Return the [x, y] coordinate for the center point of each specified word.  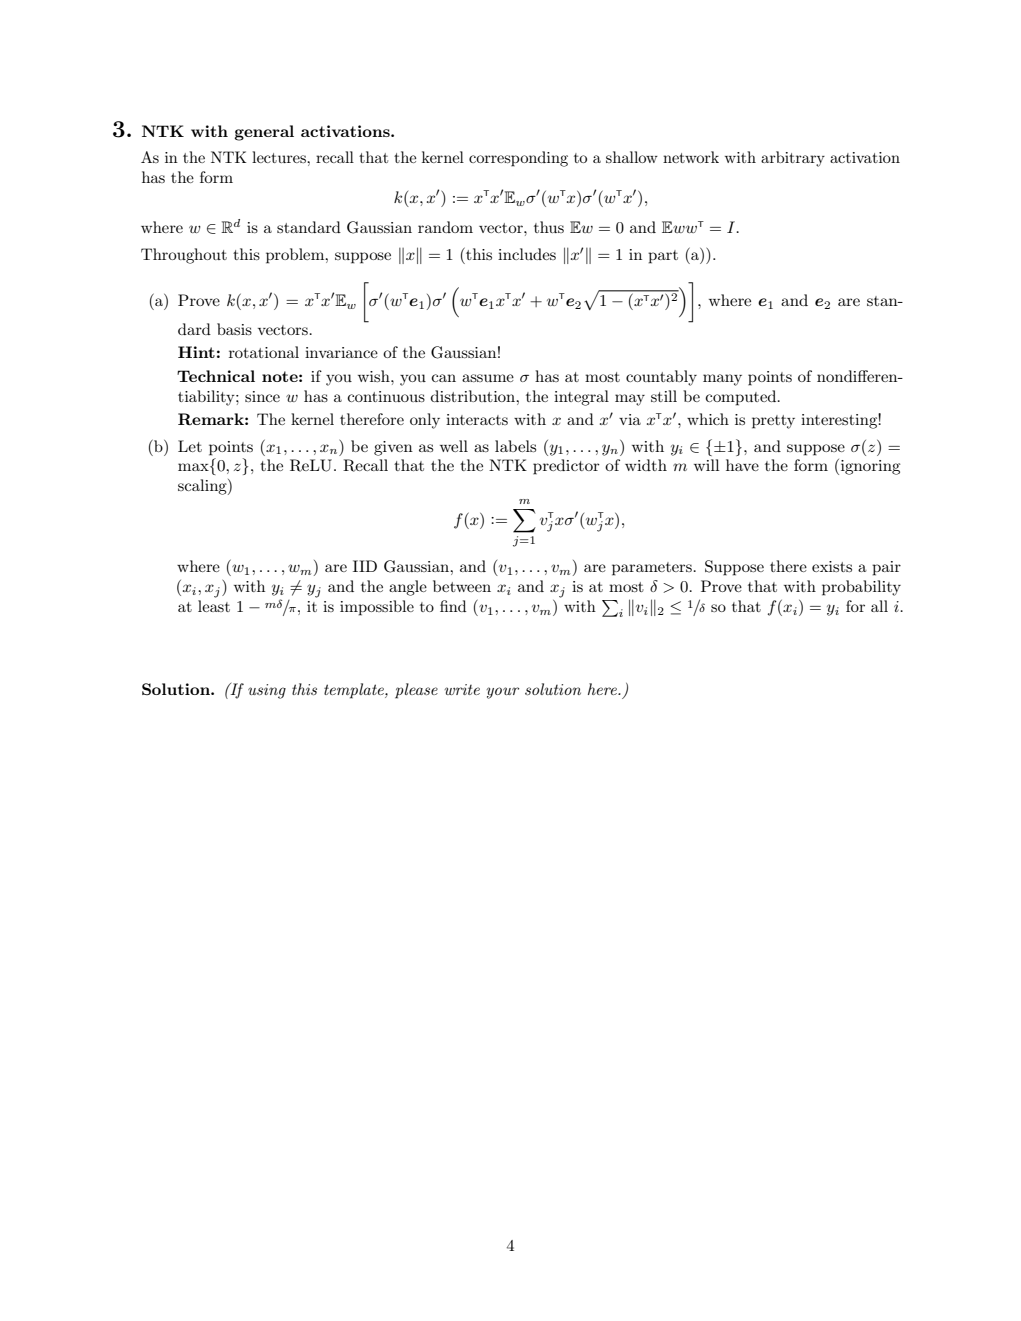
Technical [216, 376]
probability [861, 588]
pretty [773, 422]
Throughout [184, 256]
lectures [280, 157]
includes [527, 254]
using [267, 691]
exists [832, 566]
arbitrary [793, 159]
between [462, 586]
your [503, 693]
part [663, 257]
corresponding [518, 159]
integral [581, 398]
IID [365, 566]
